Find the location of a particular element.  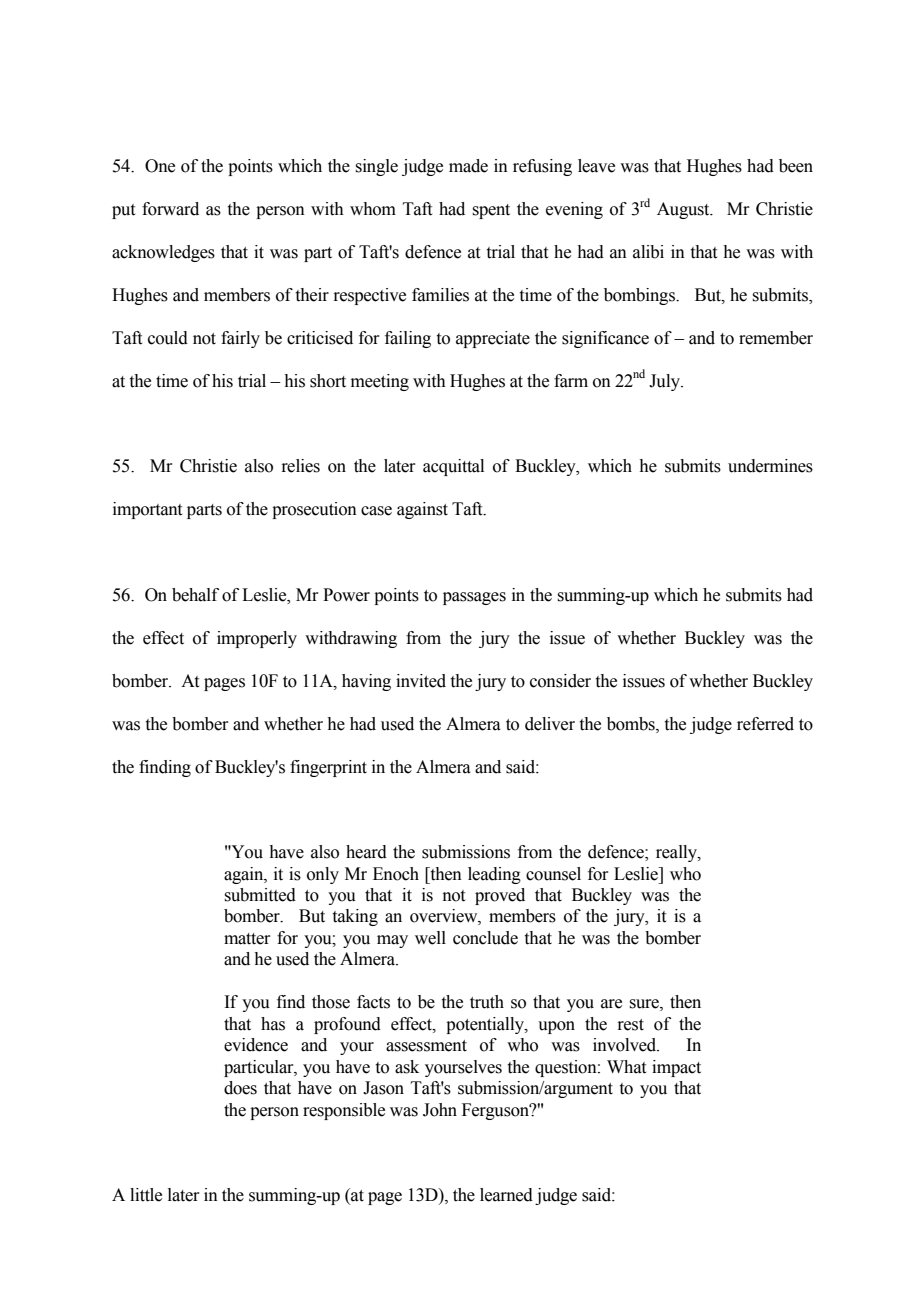

forward is located at coordinates (170, 209).
